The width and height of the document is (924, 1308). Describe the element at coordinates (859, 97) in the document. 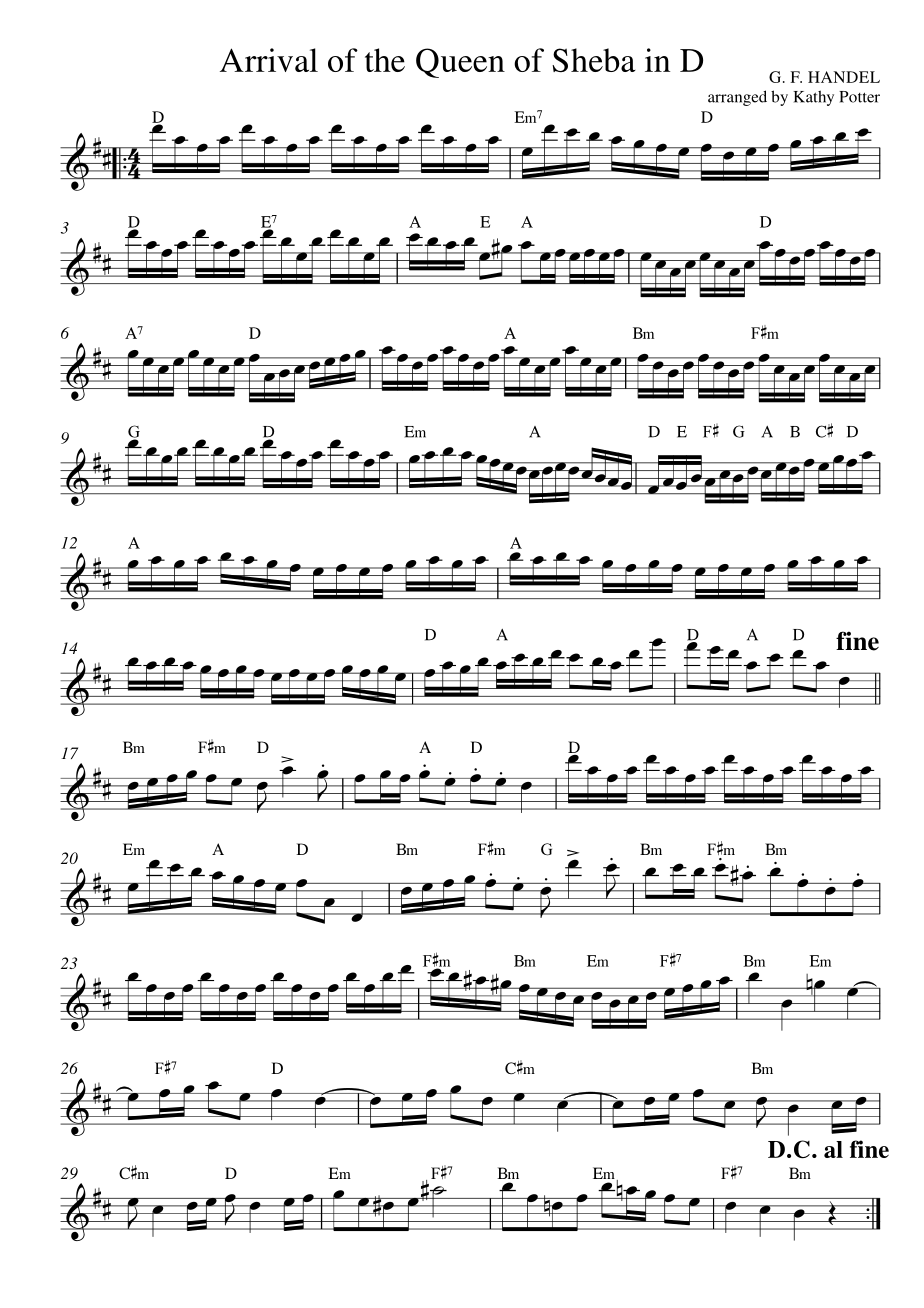

I see `Potter` at that location.
